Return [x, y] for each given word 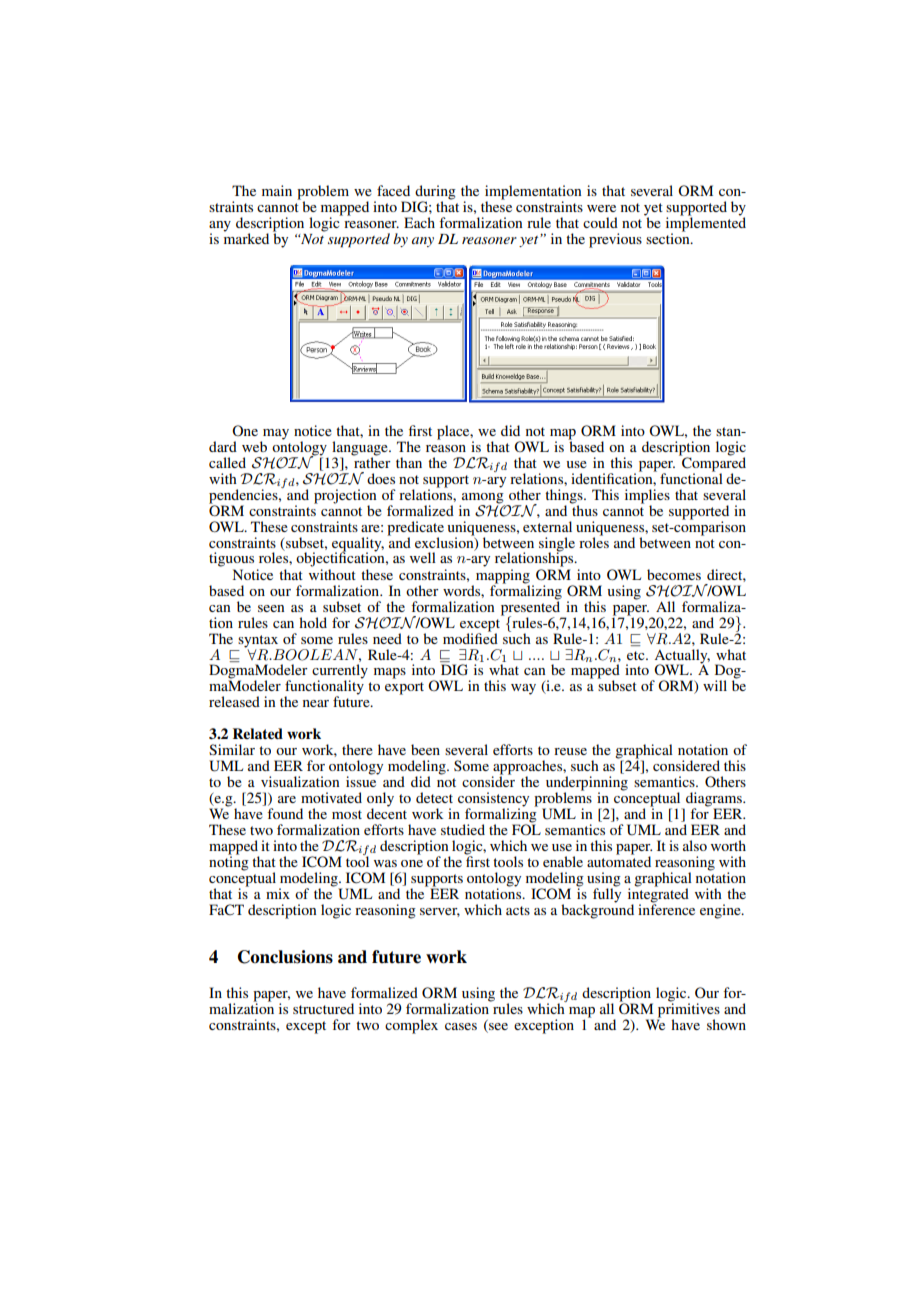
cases [461, 1026]
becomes [674, 574]
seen [271, 608]
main [277, 190]
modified [470, 637]
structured [323, 1008]
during [434, 193]
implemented [706, 223]
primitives [688, 1010]
